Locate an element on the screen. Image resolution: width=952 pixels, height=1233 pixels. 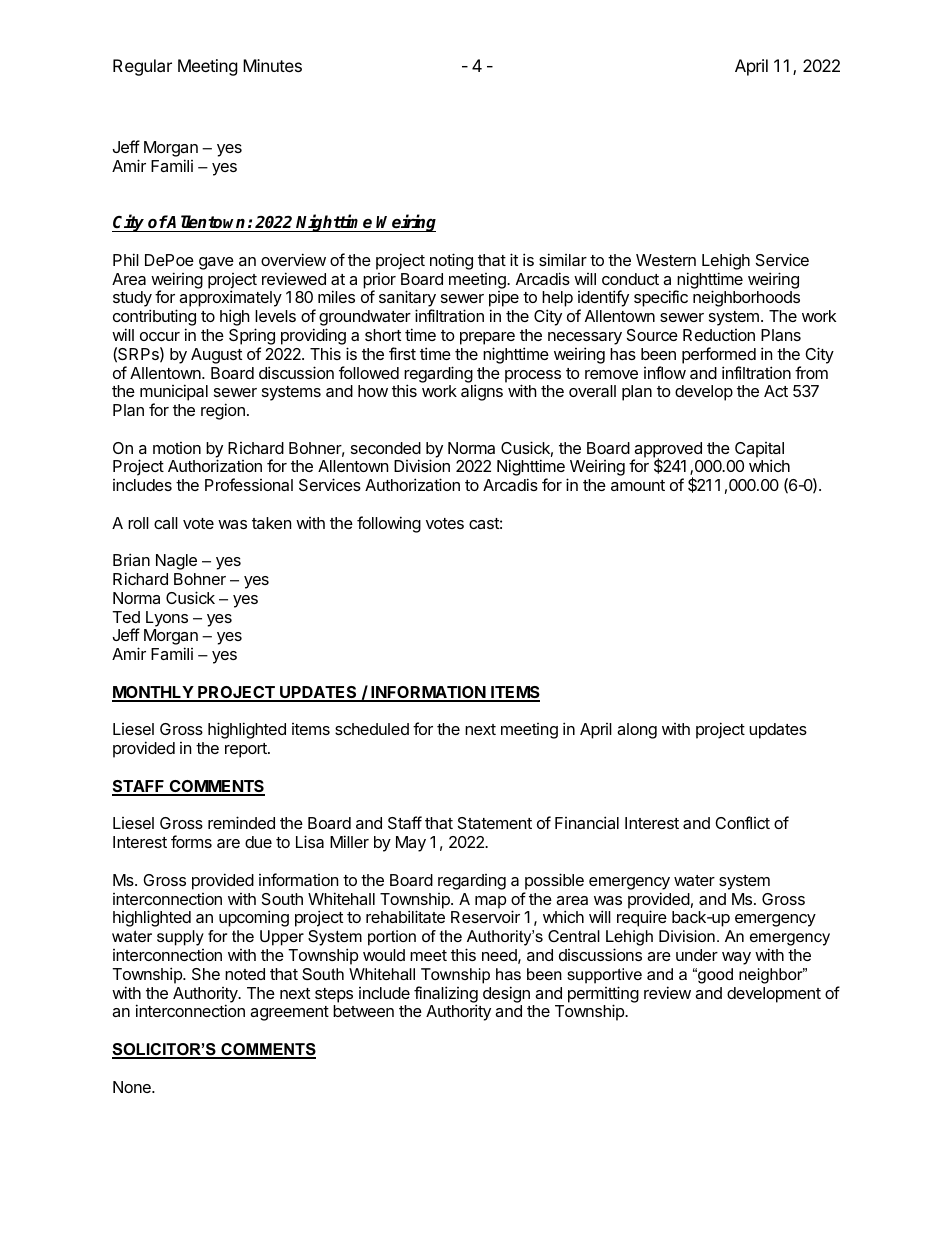
Western is located at coordinates (666, 260).
